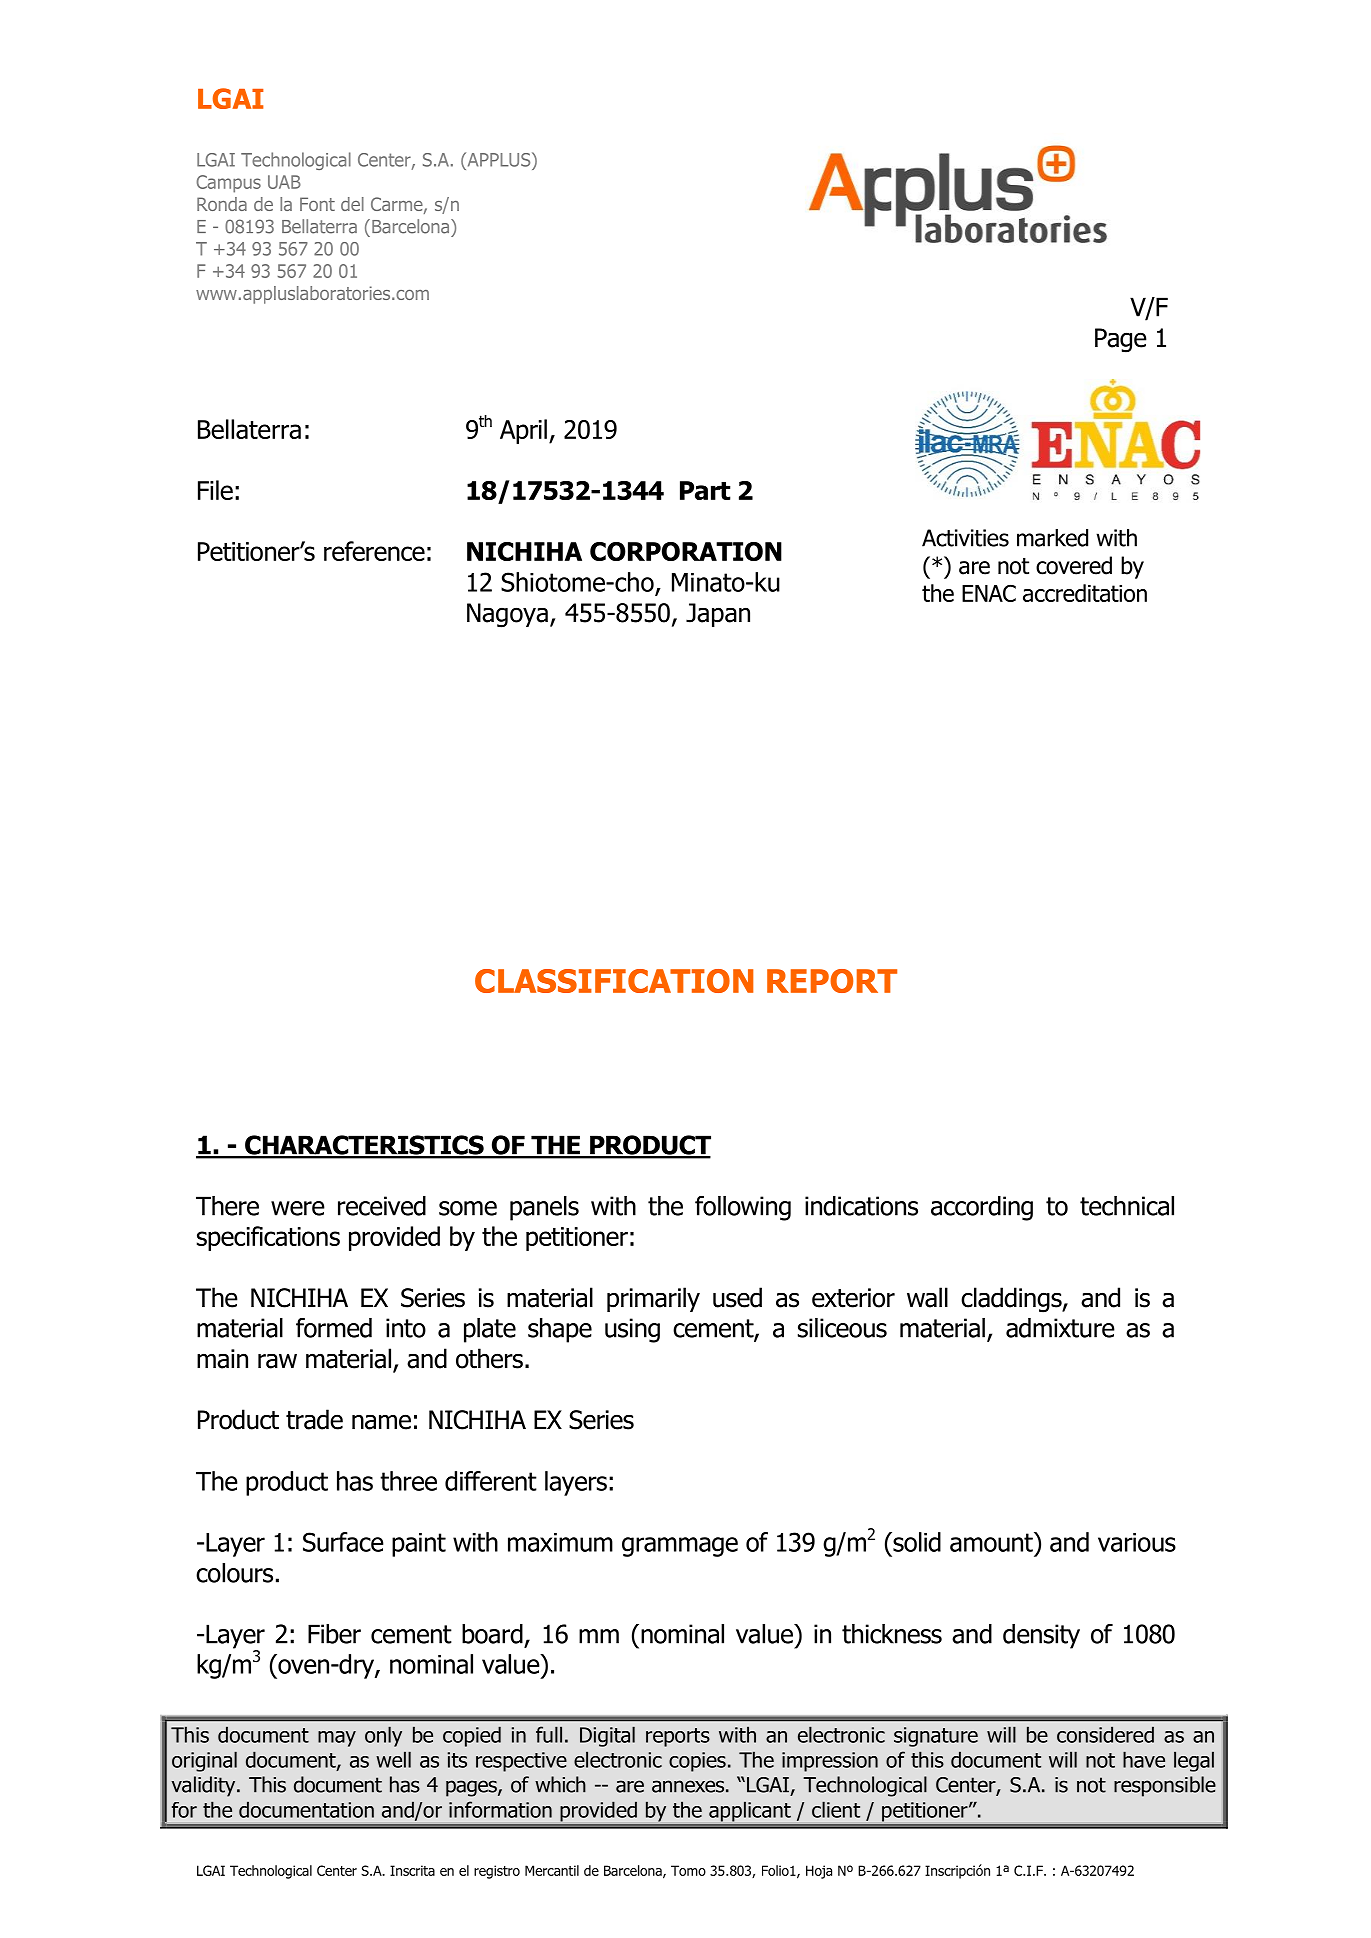  I want to click on April, so click(523, 431).
